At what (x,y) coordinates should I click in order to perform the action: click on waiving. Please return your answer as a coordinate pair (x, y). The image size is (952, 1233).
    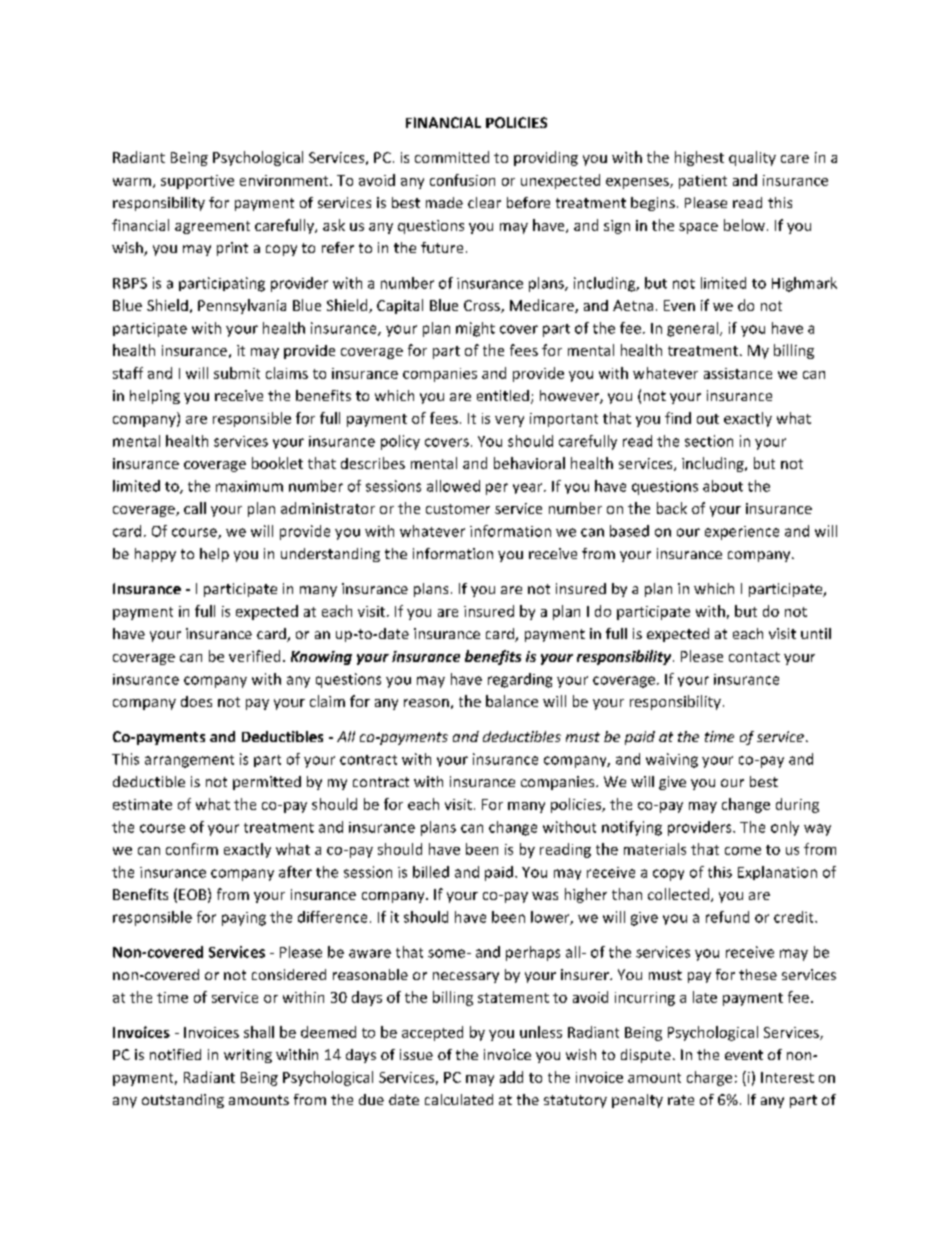
    Looking at the image, I should click on (672, 760).
